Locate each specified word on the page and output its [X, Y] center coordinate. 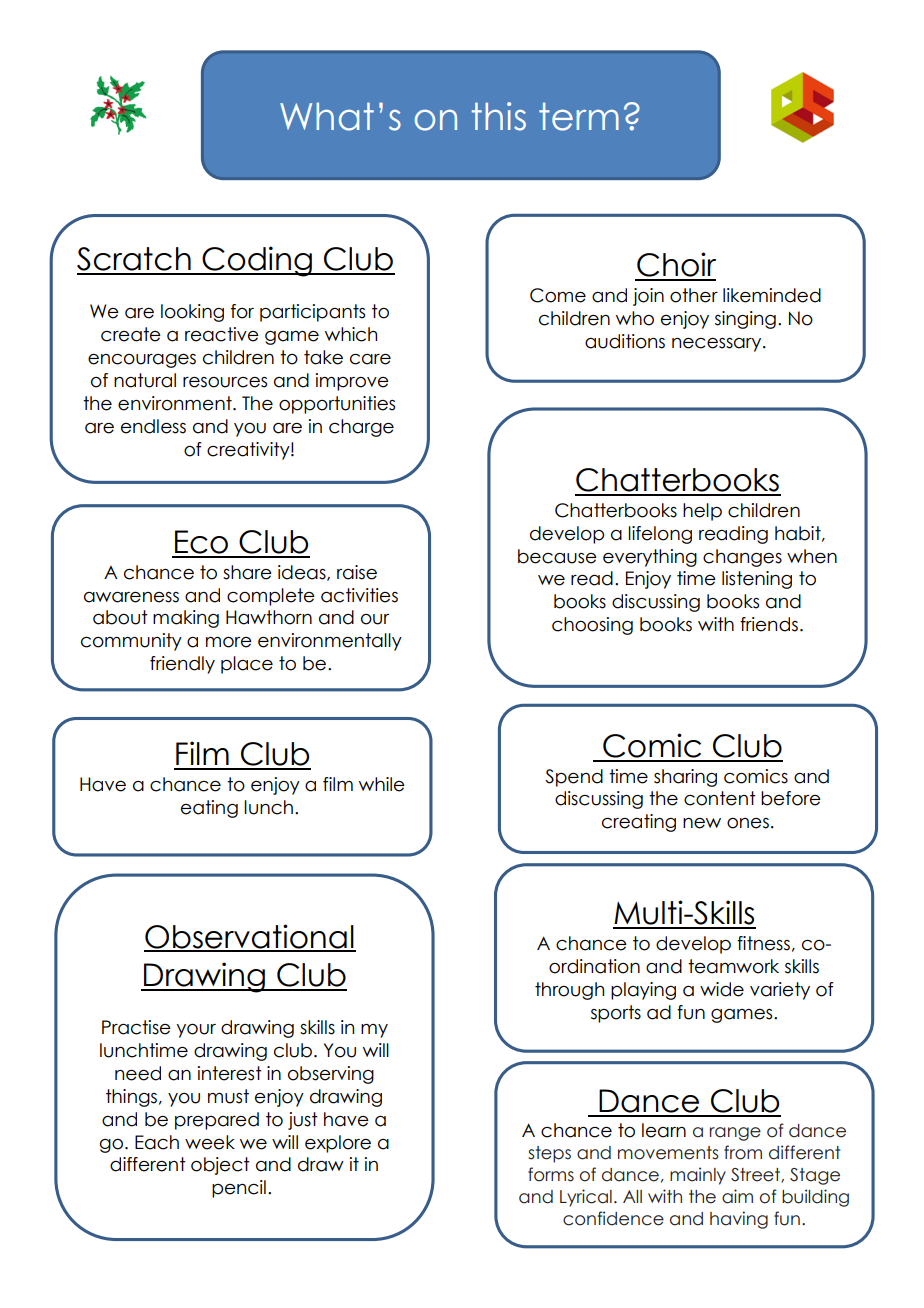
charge [361, 428]
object [220, 1166]
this [499, 116]
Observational [250, 937]
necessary [718, 345]
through [569, 991]
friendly [182, 665]
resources [225, 382]
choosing [592, 626]
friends [769, 624]
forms [551, 1174]
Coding [257, 261]
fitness [763, 943]
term [579, 116]
